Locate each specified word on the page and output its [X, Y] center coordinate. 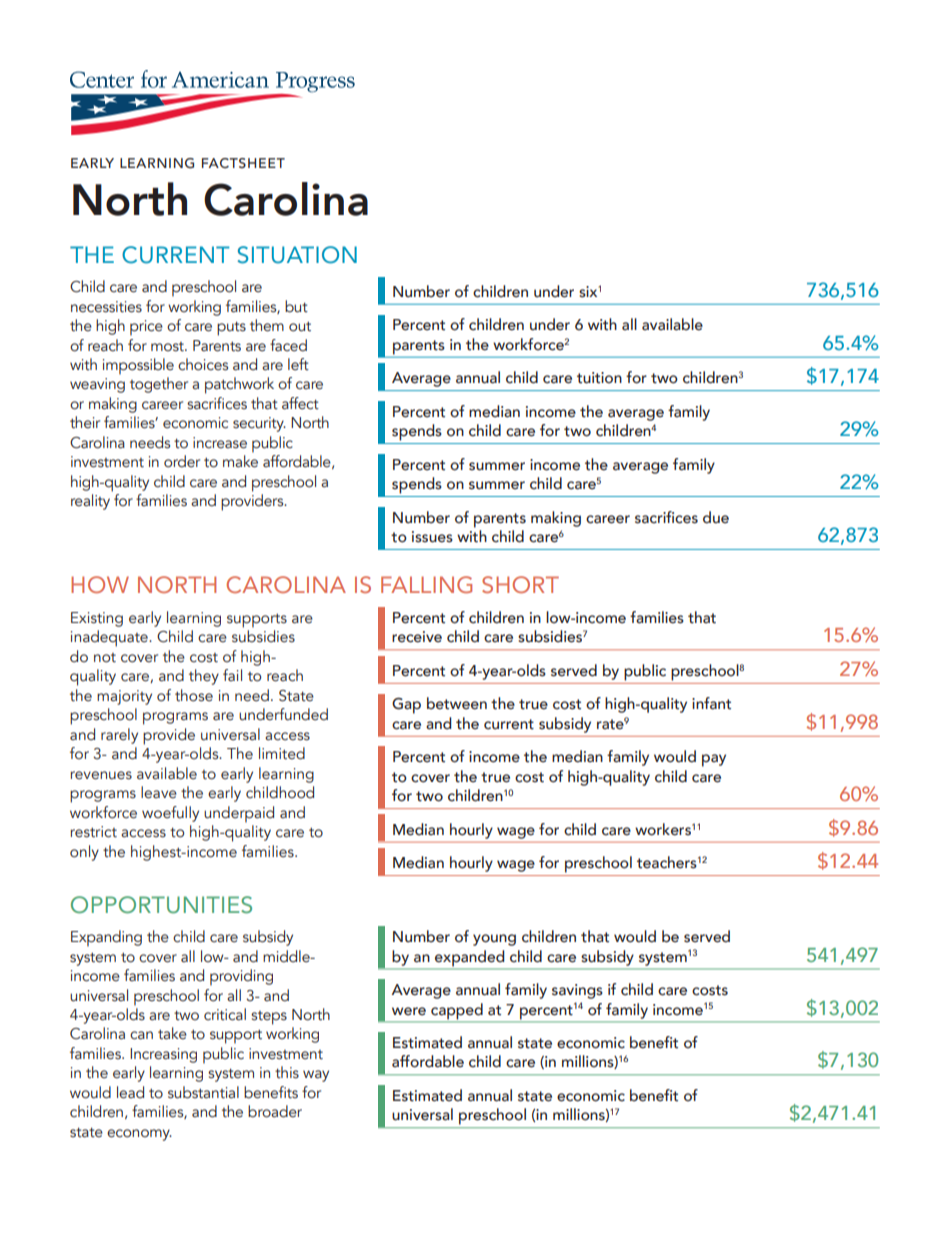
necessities [106, 307]
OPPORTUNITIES [161, 905]
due [716, 517]
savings [577, 991]
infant [711, 703]
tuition [599, 378]
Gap [406, 706]
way [316, 1076]
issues [432, 537]
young [494, 940]
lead [130, 1092]
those [194, 695]
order [182, 461]
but [296, 306]
